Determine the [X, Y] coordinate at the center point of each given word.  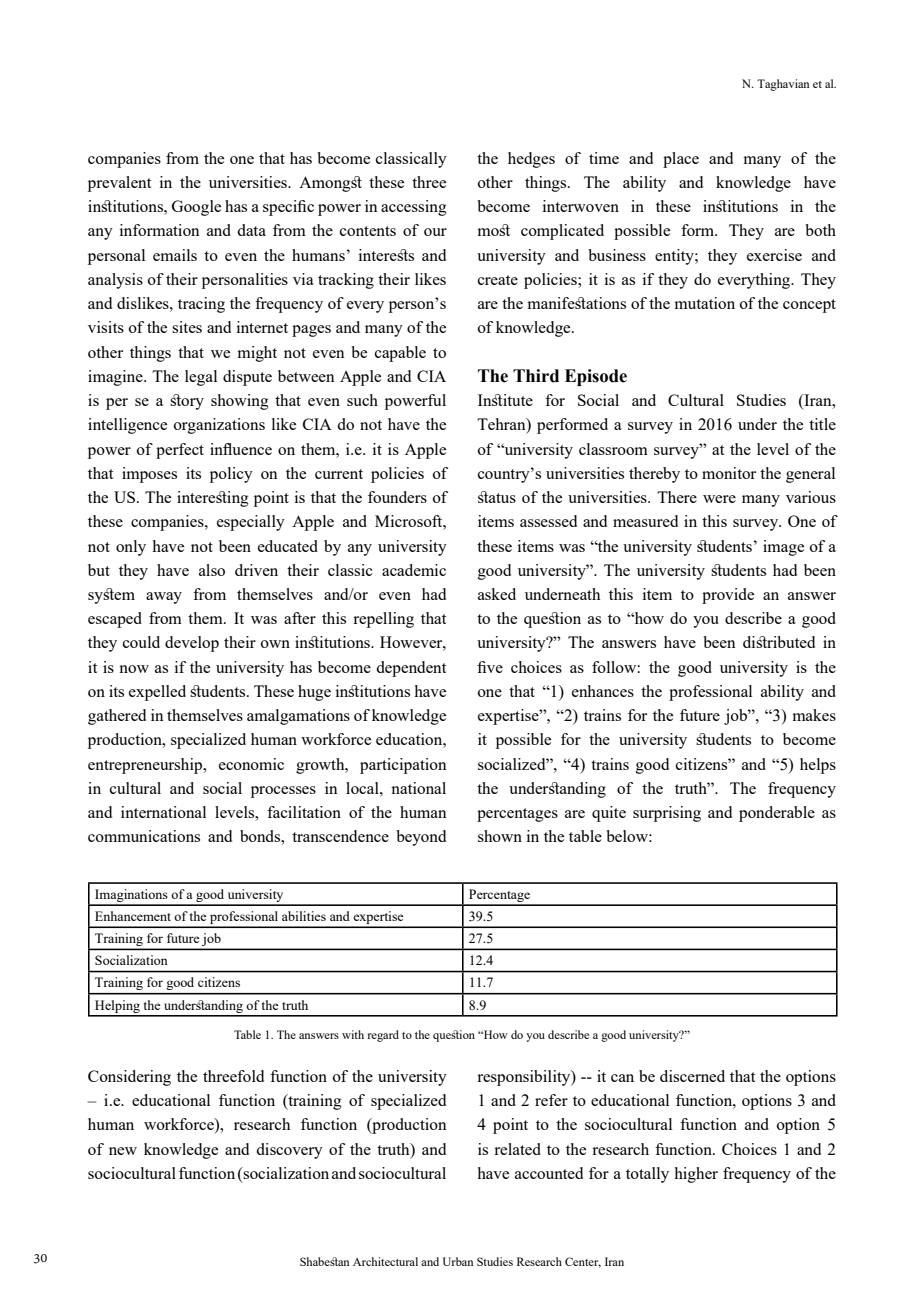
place [681, 160]
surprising [667, 814]
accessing [414, 208]
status [497, 497]
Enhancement [133, 916]
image [783, 548]
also [212, 570]
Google [196, 208]
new [123, 1151]
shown [500, 836]
